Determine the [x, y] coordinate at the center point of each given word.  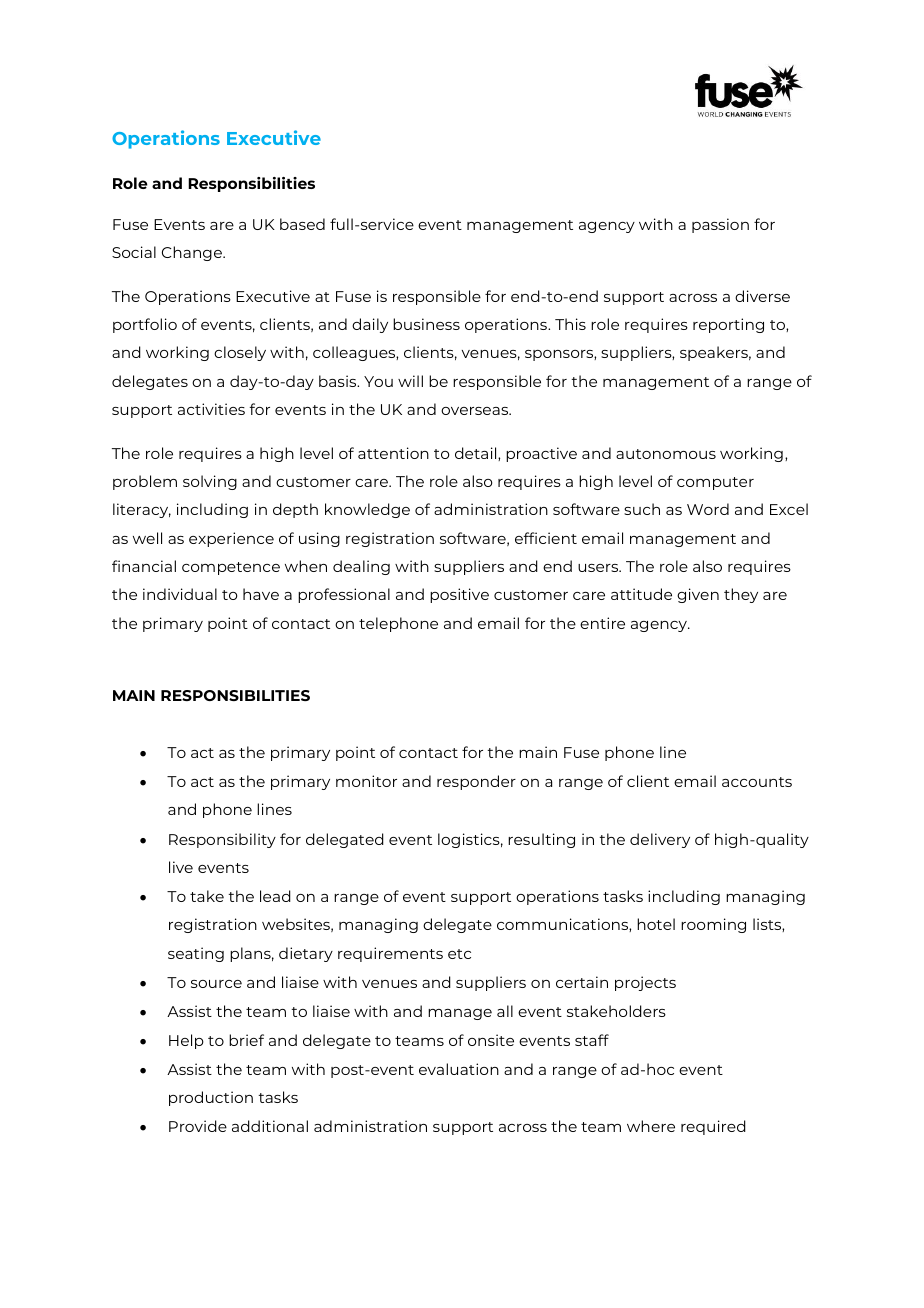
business [426, 324]
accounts [757, 782]
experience [231, 539]
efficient [546, 538]
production [211, 1098]
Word [708, 509]
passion [720, 225]
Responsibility [222, 840]
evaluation [459, 1069]
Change [193, 253]
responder [476, 782]
